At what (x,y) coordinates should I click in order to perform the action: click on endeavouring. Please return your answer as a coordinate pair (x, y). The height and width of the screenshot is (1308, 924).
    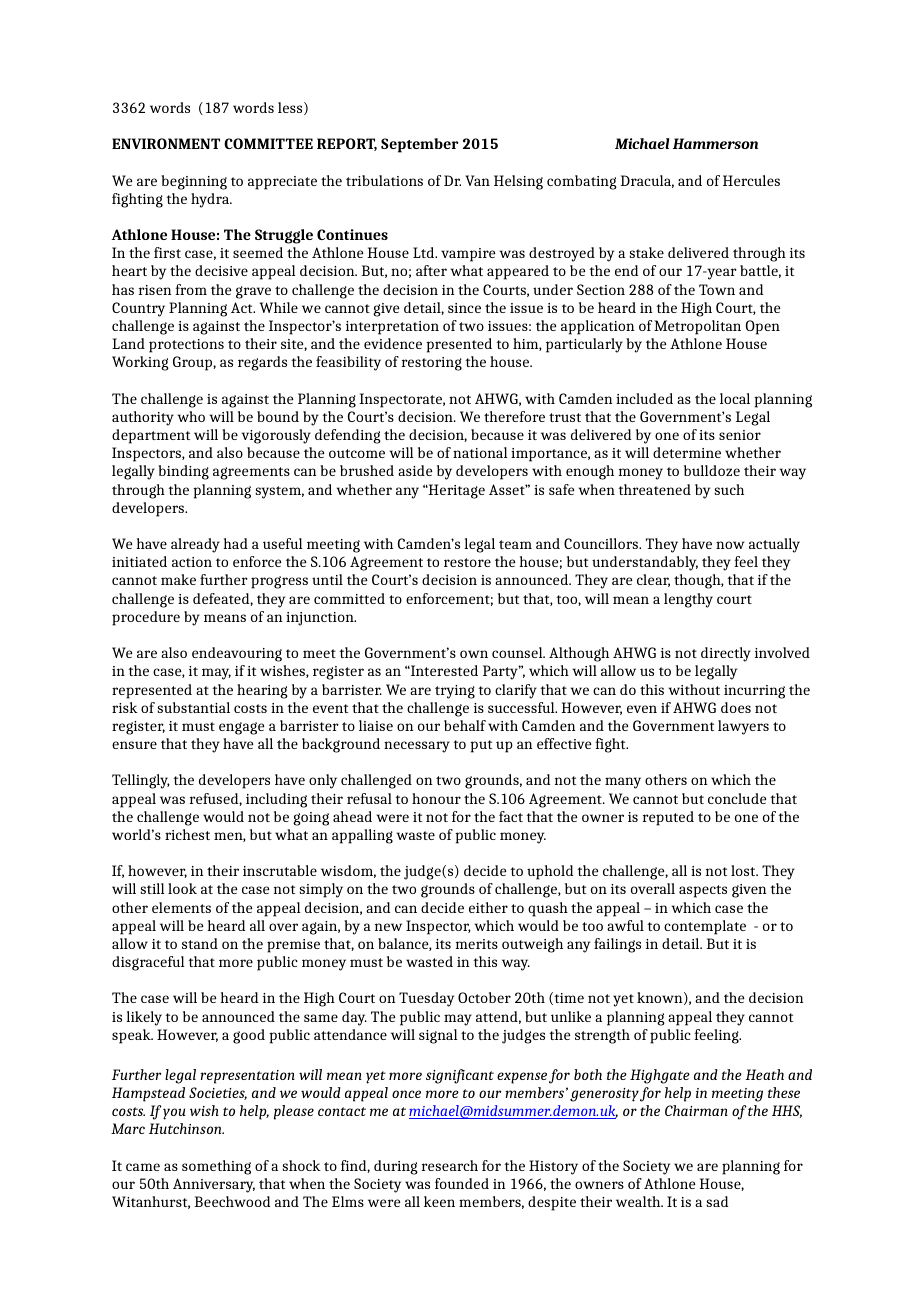
    Looking at the image, I should click on (237, 654).
